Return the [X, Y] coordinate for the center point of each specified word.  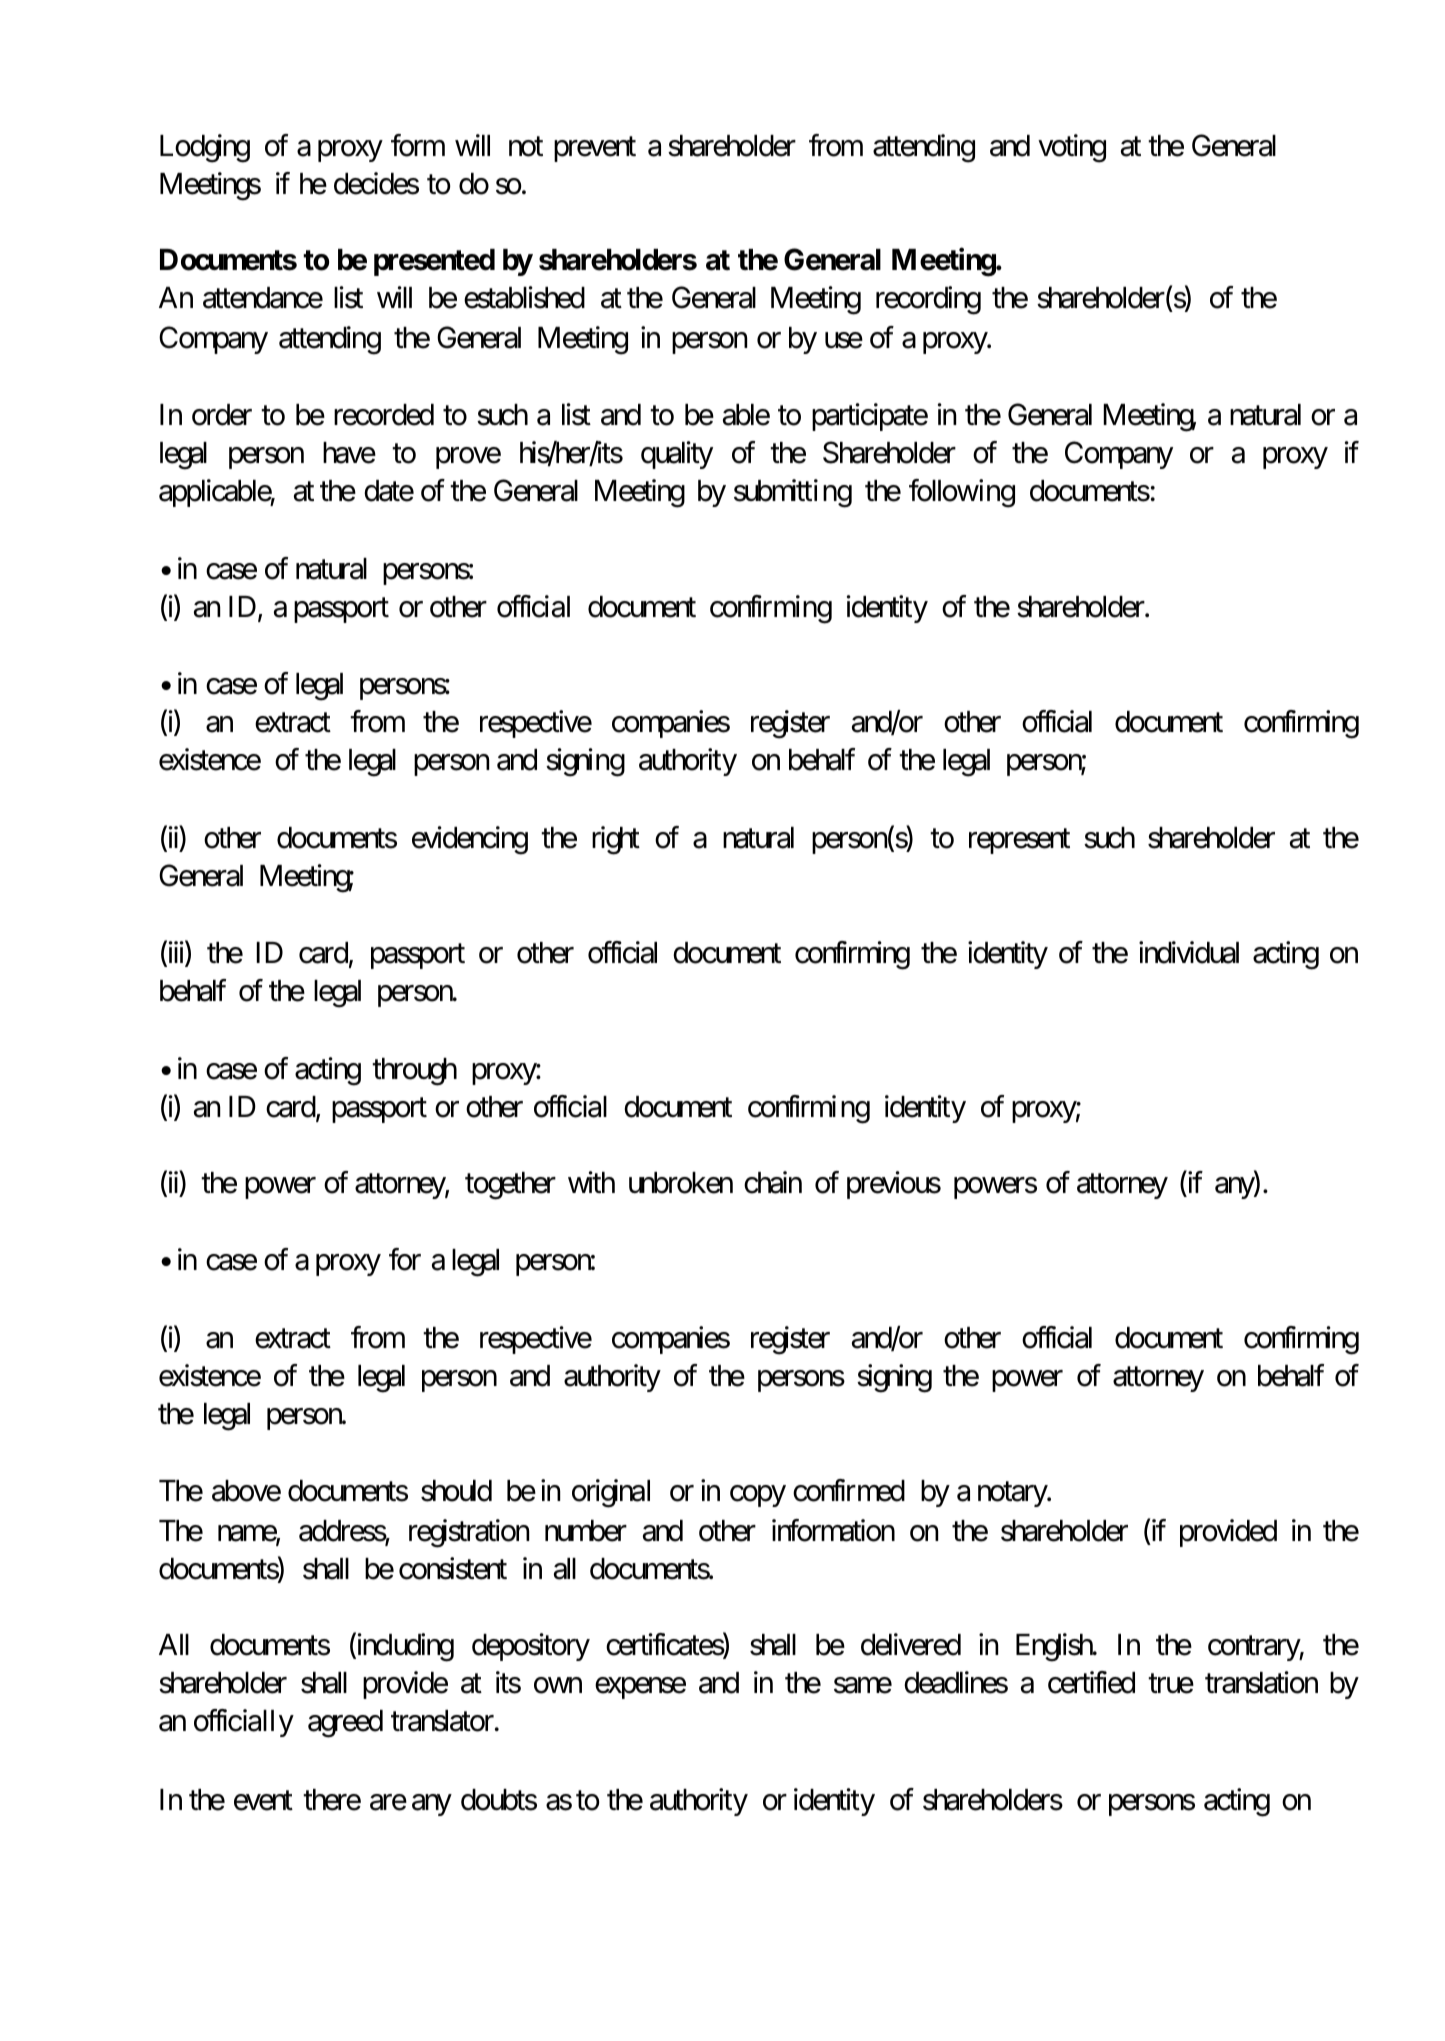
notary [1013, 1494]
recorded [384, 415]
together [510, 1186]
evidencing [470, 840]
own [558, 1686]
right [616, 840]
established [524, 298]
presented [434, 262]
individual [1189, 952]
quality [677, 455]
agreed [345, 1724]
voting [1072, 148]
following [962, 493]
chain [773, 1183]
